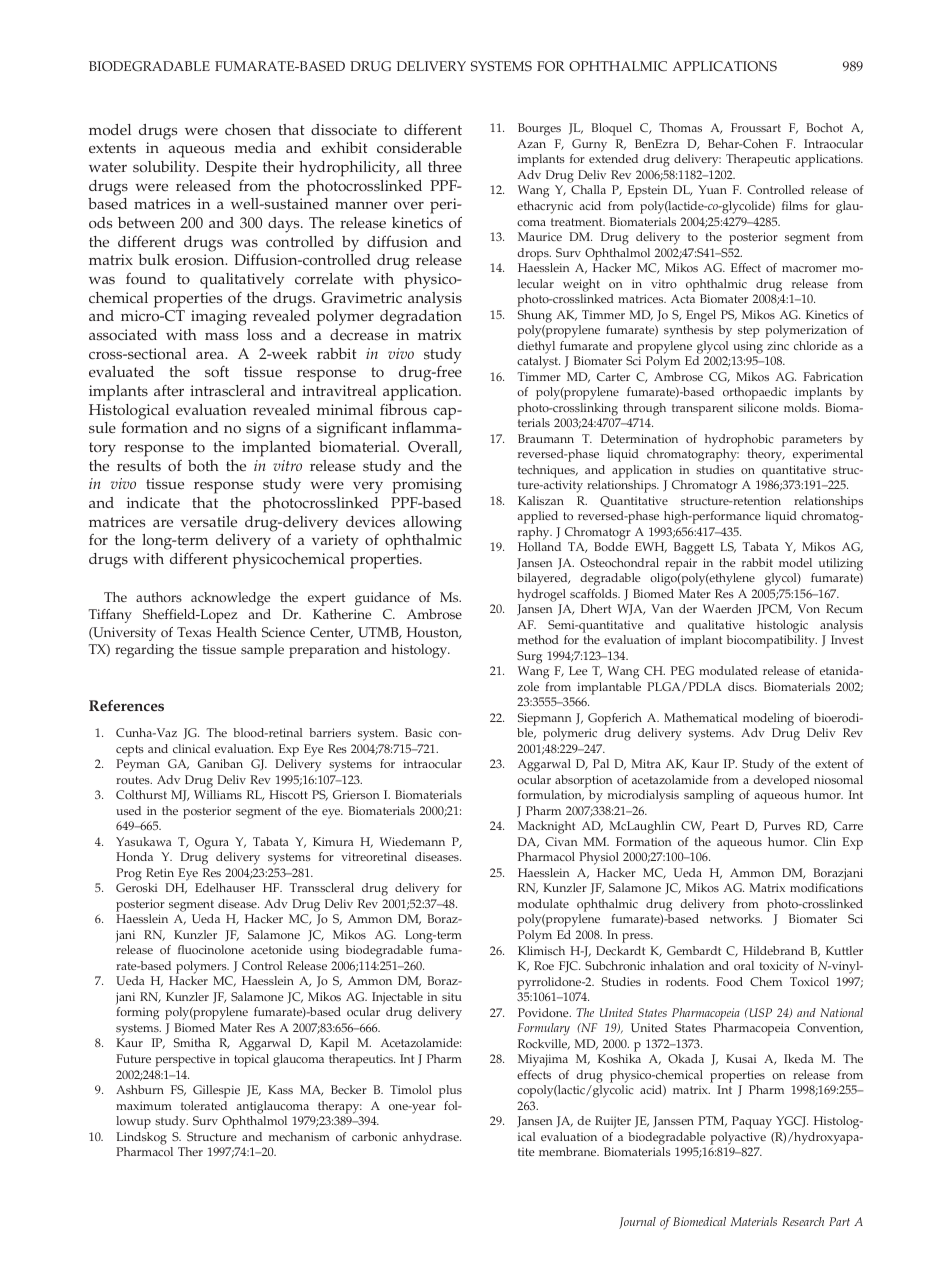 This document has width=952, height=1261. What do you see at coordinates (538, 362) in the document?
I see `catalyst` at bounding box center [538, 362].
